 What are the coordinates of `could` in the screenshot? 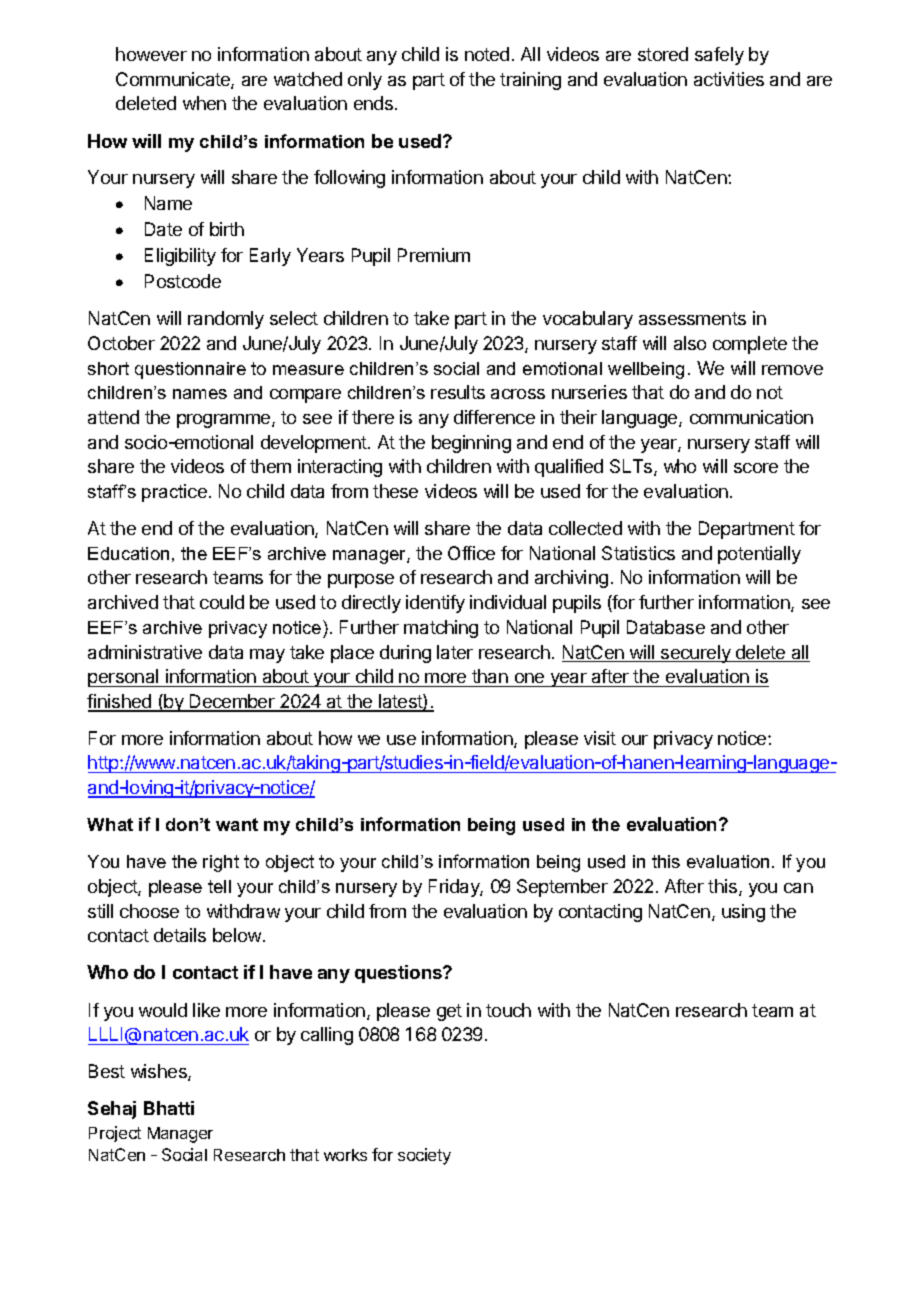 It's located at (222, 602).
